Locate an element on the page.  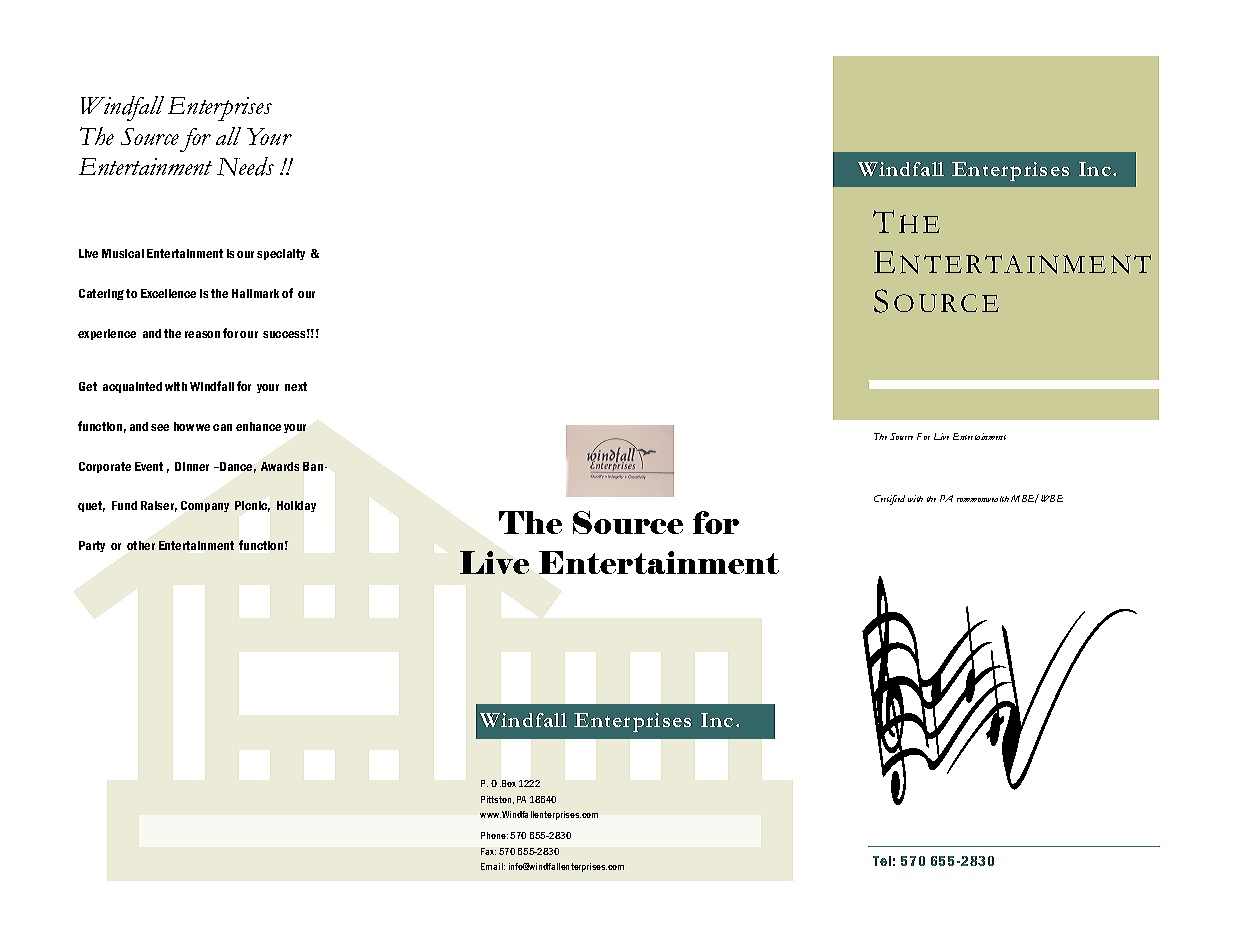
specialty is located at coordinates (281, 254).
